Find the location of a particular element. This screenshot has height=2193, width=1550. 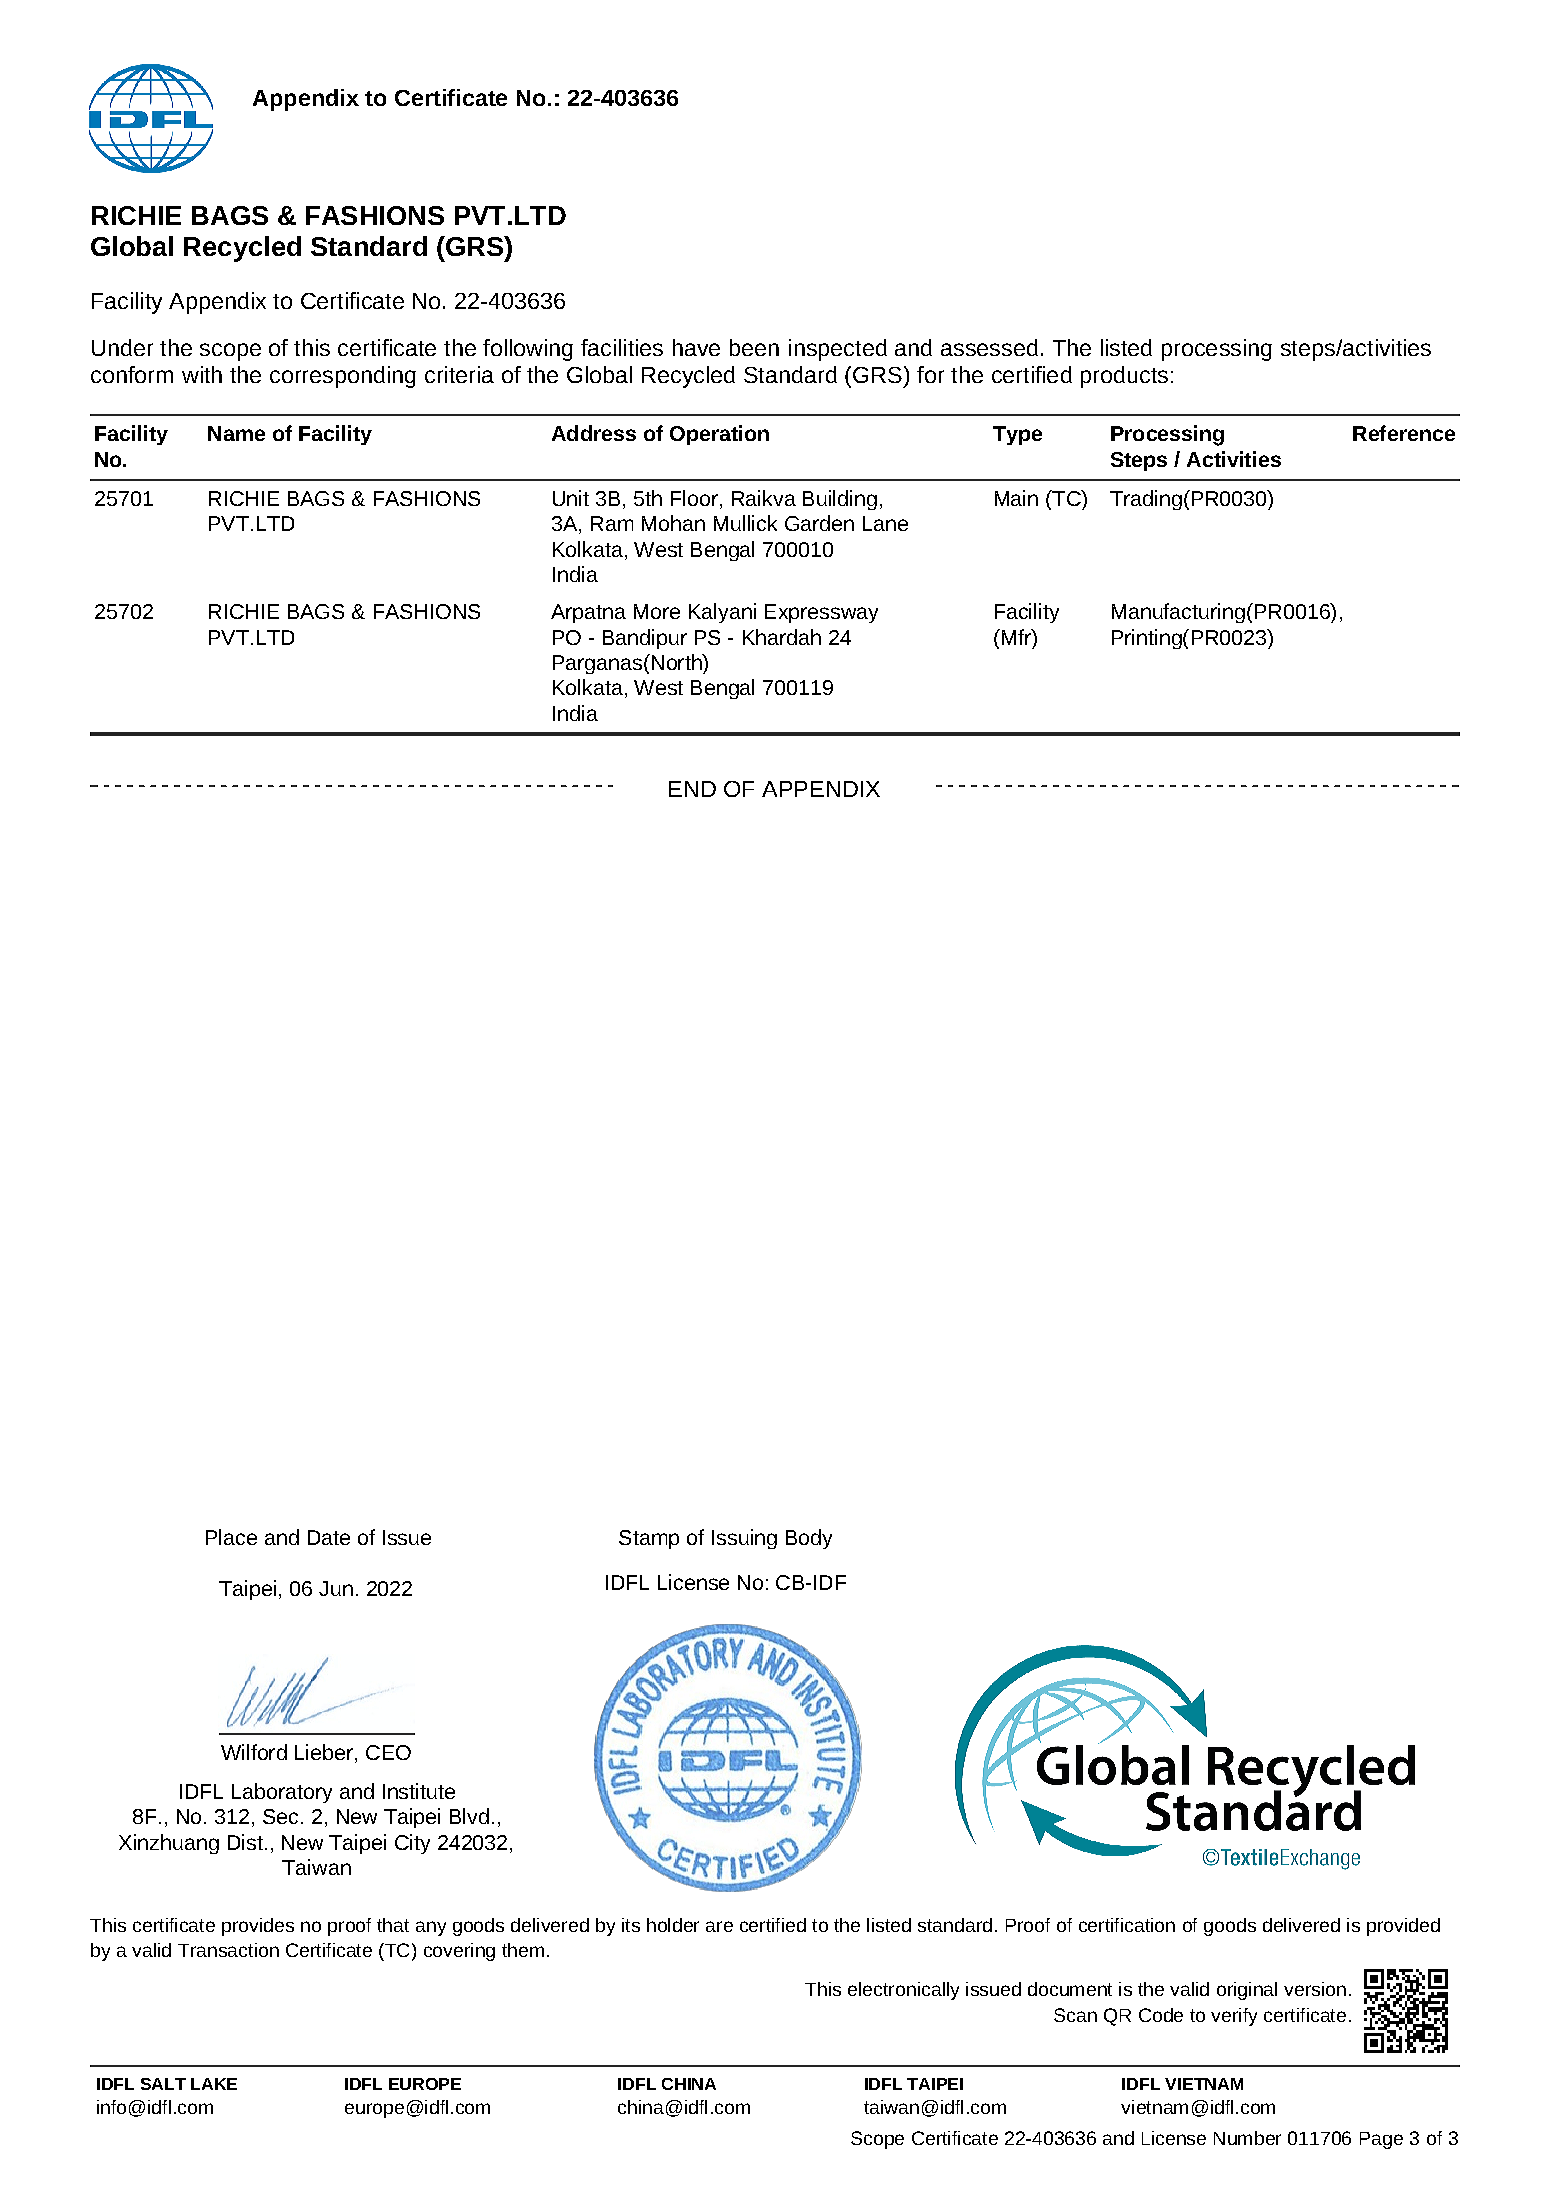

Body is located at coordinates (809, 1539).
